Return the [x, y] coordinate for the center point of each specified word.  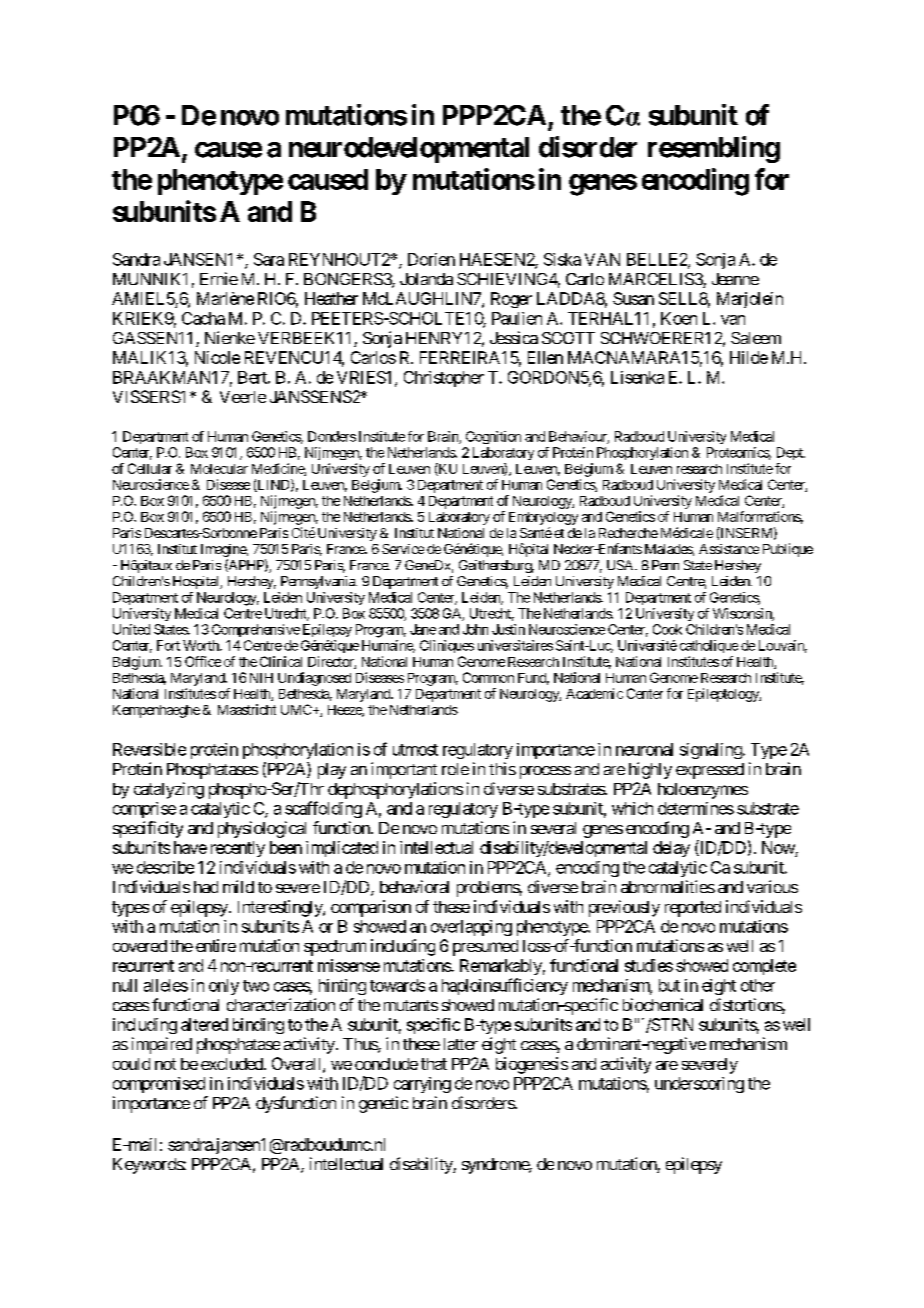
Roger [511, 300]
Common [488, 677]
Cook [667, 629]
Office [203, 661]
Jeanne [735, 279]
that [434, 1064]
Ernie [219, 278]
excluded [233, 1064]
